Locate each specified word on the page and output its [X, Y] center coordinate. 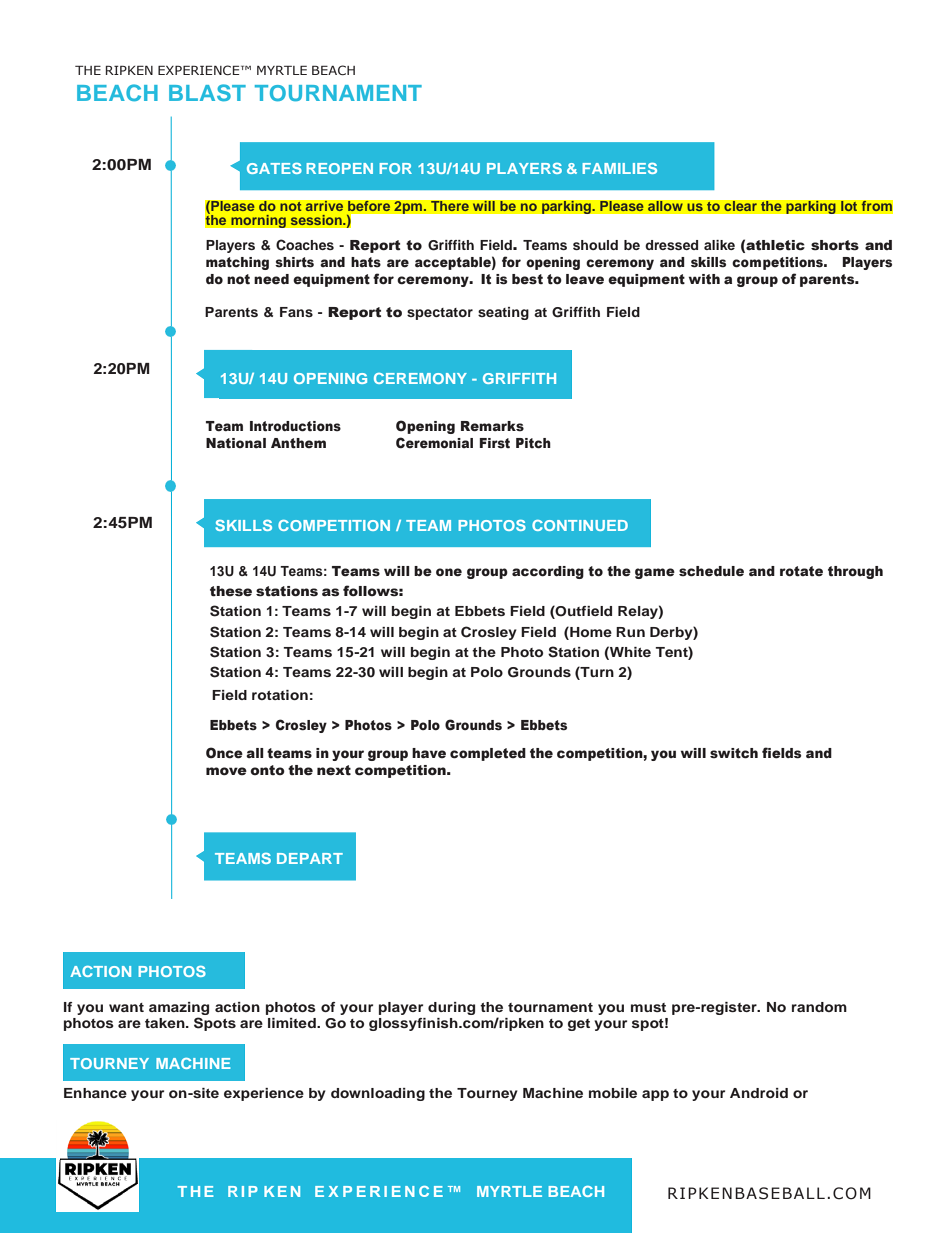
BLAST [207, 93]
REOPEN [339, 168]
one [449, 572]
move [226, 771]
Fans [296, 312]
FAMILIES [619, 168]
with [704, 279]
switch [734, 753]
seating [503, 313]
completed [488, 754]
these [231, 591]
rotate [801, 571]
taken [166, 1023]
